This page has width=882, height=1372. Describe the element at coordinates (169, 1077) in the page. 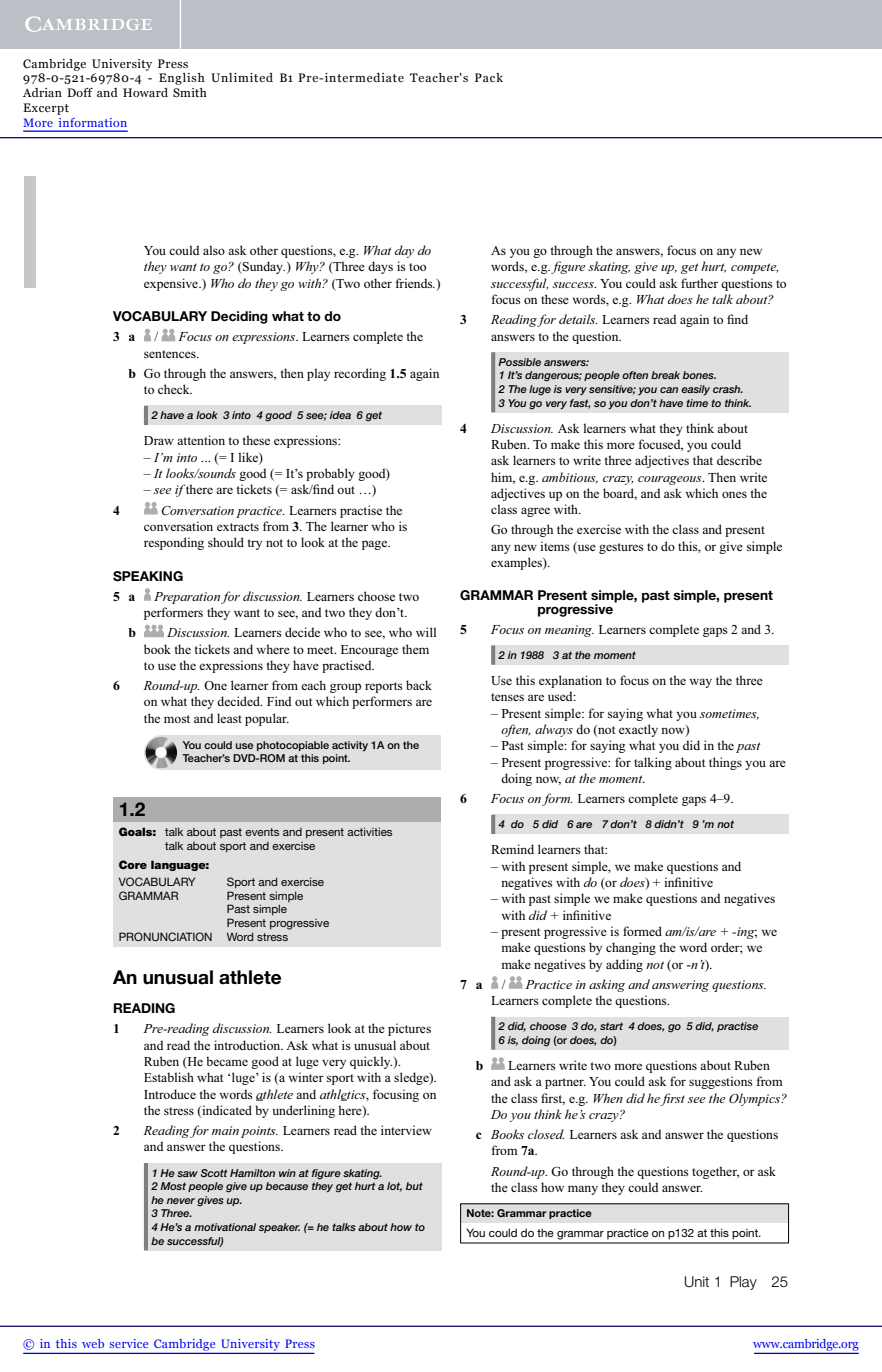

I see `Establish` at that location.
